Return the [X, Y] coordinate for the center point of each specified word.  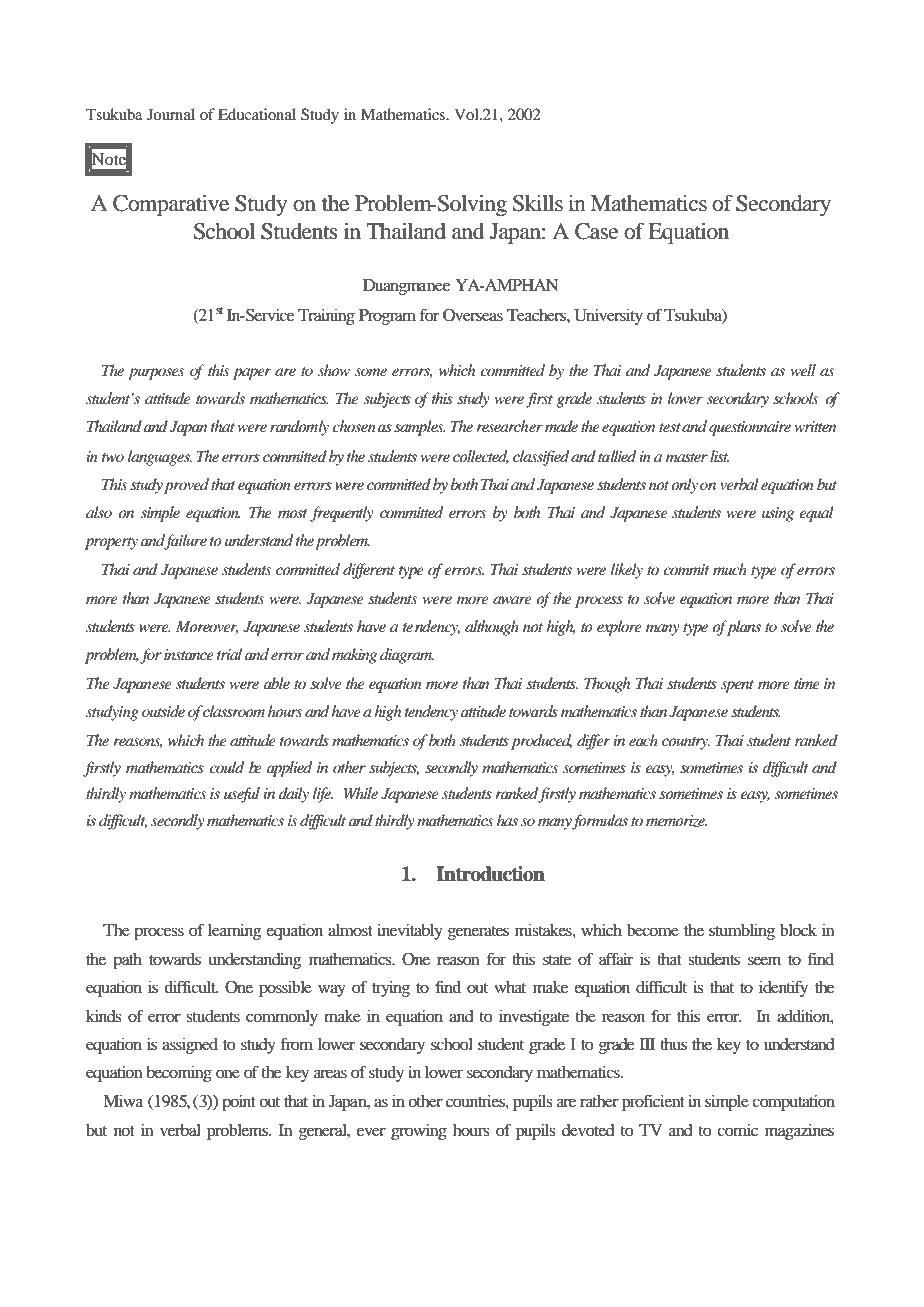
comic [737, 1129]
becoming [179, 1074]
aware [512, 600]
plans [743, 628]
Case [597, 231]
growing [419, 1131]
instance [189, 654]
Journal [171, 114]
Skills [538, 203]
